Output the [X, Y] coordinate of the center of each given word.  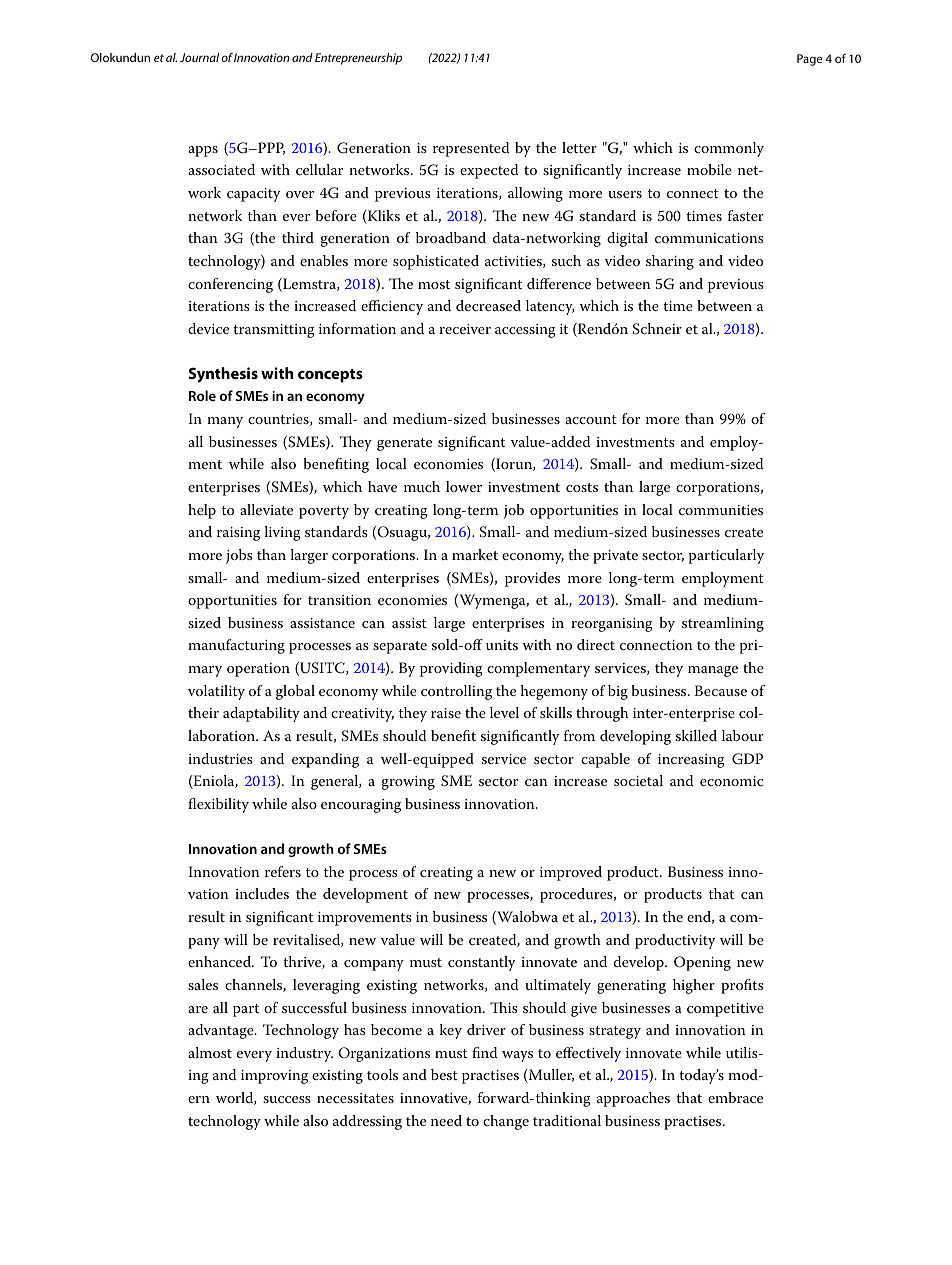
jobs [239, 556]
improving [274, 1077]
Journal [199, 57]
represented [471, 149]
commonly [729, 149]
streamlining [723, 624]
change [506, 1122]
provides [532, 579]
